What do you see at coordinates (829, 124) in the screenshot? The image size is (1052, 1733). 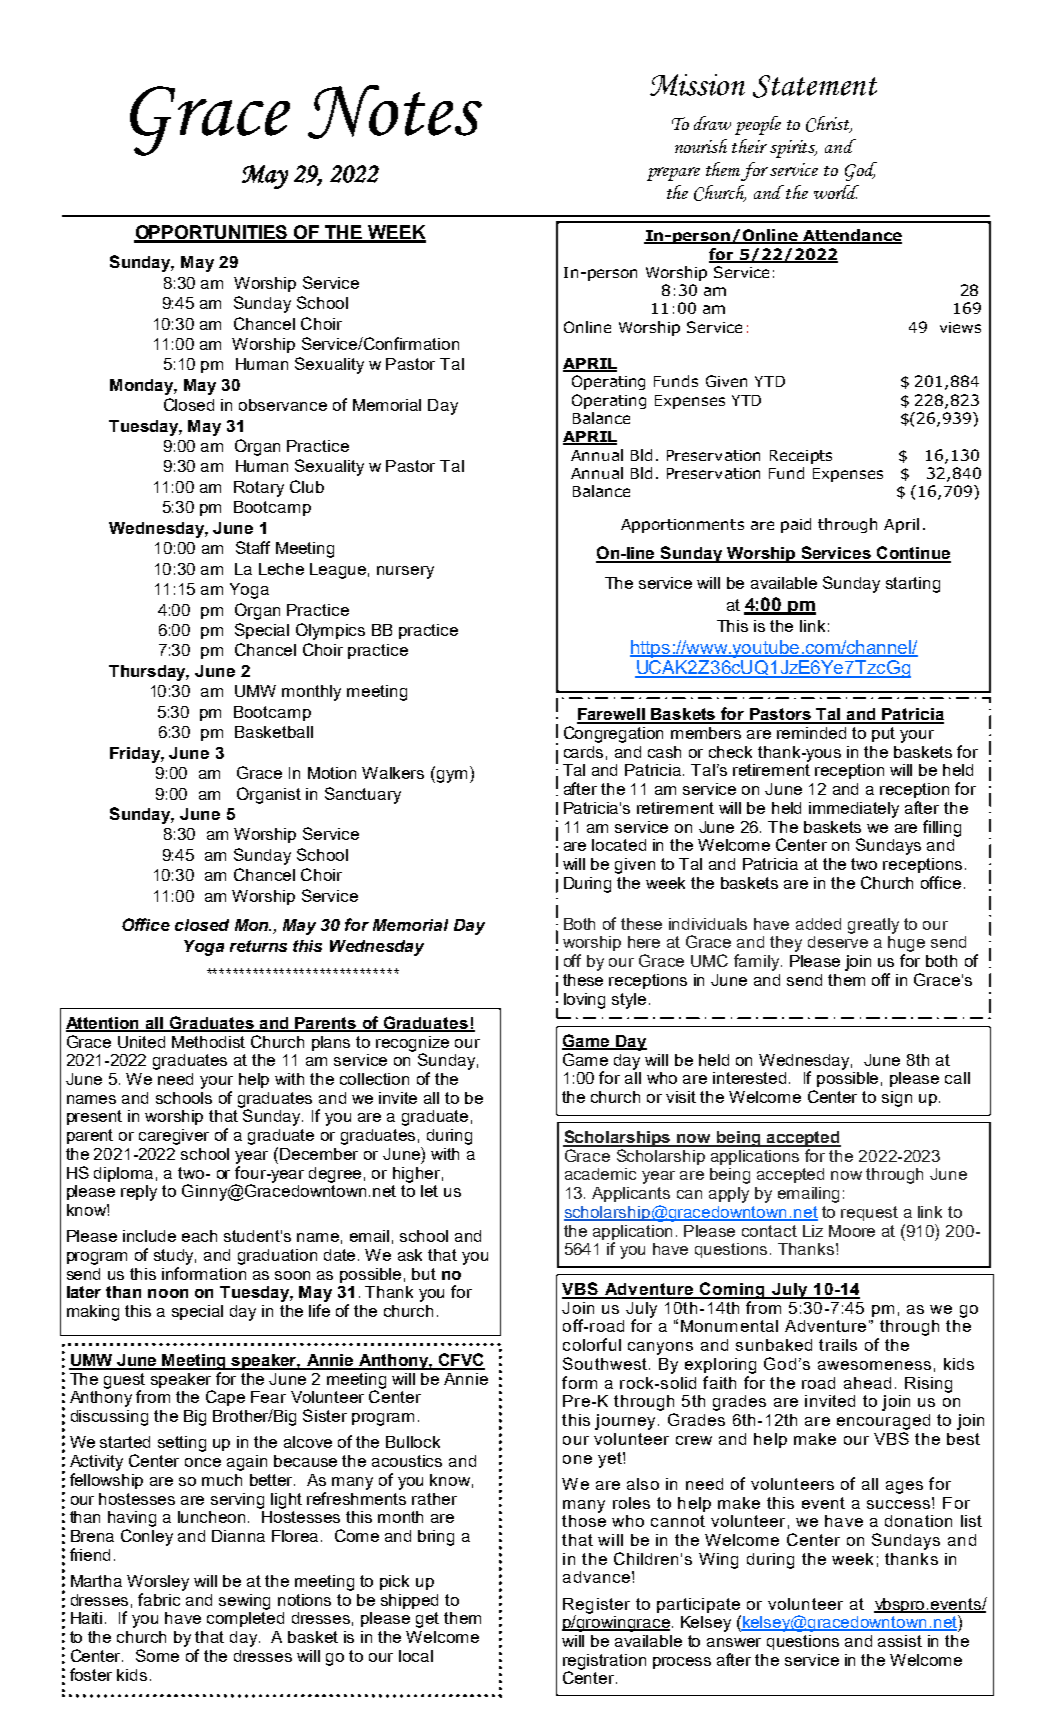 I see `Christ` at bounding box center [829, 124].
